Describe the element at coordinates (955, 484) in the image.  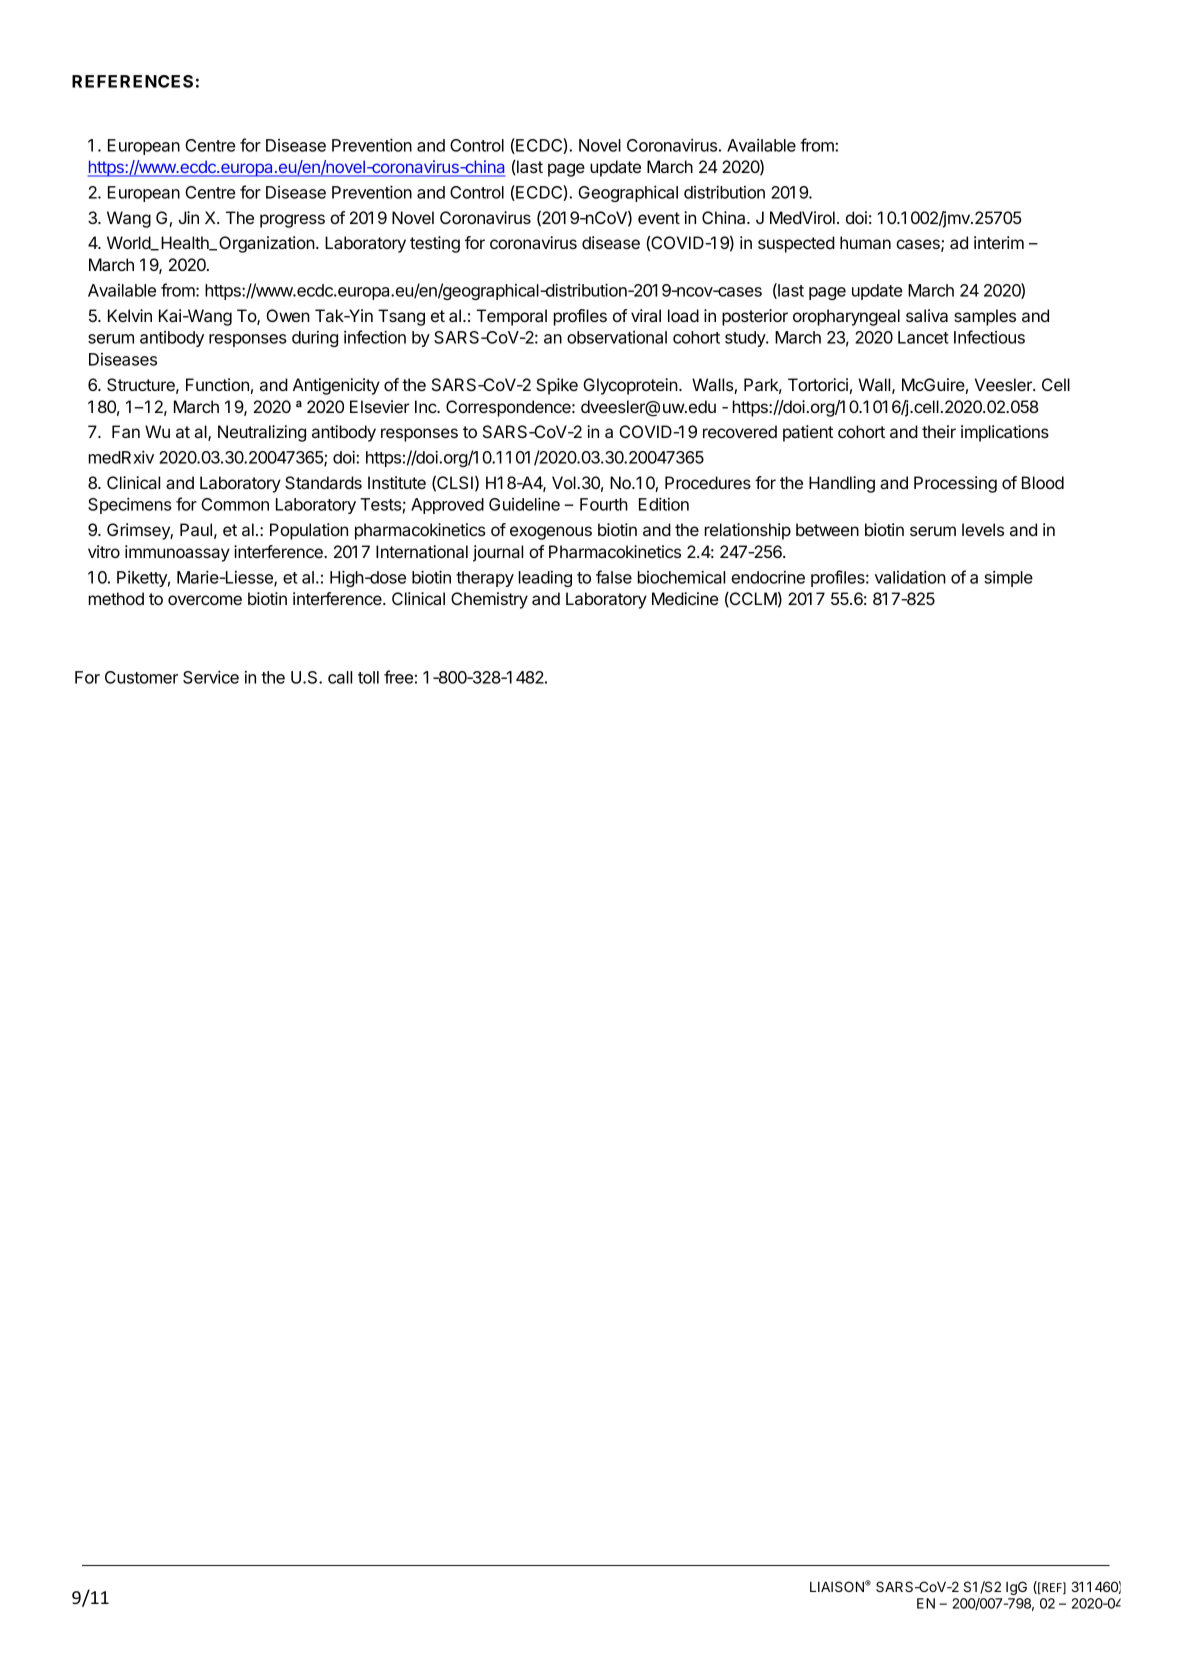
I see `Processing` at that location.
